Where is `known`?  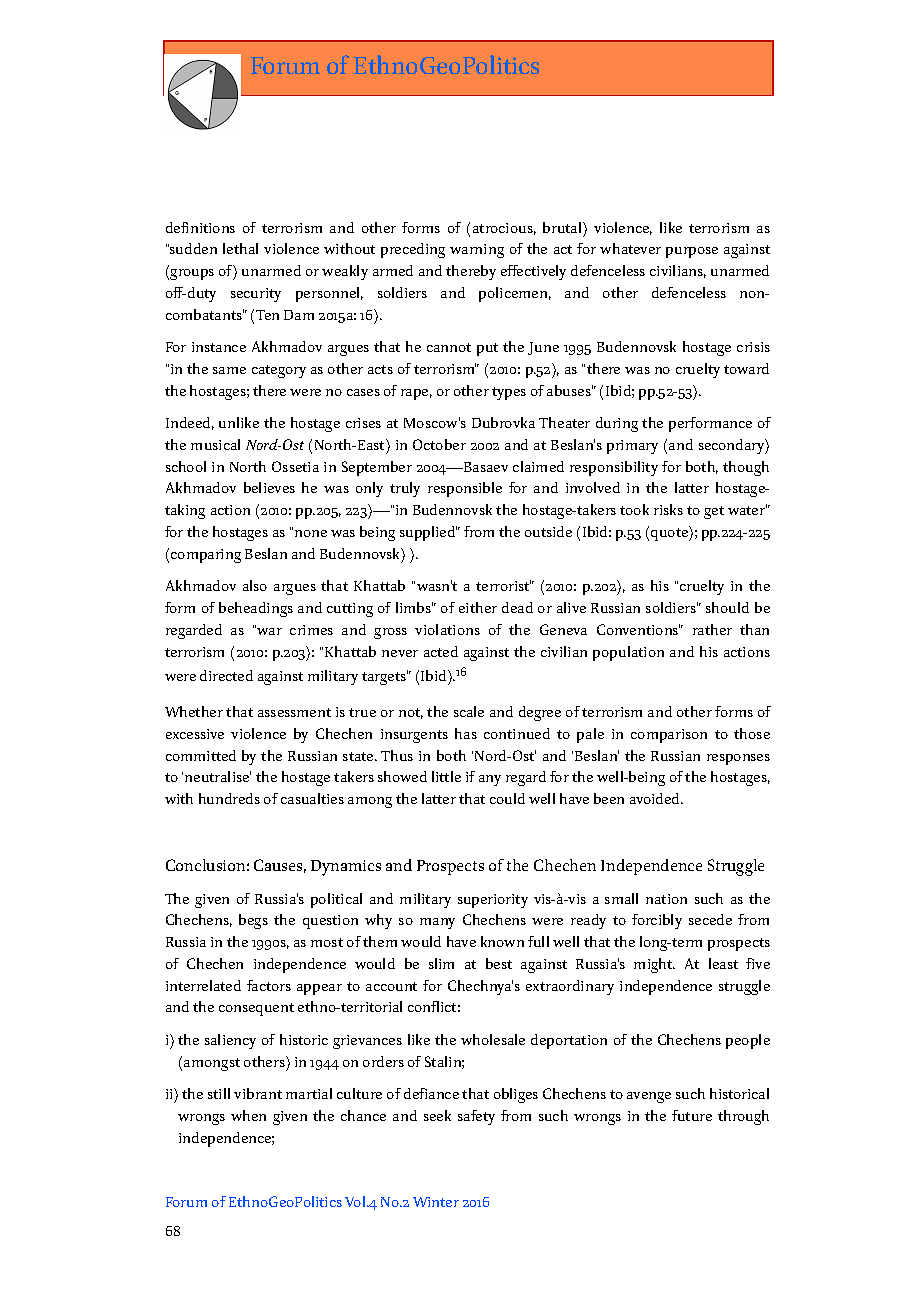 known is located at coordinates (502, 941).
